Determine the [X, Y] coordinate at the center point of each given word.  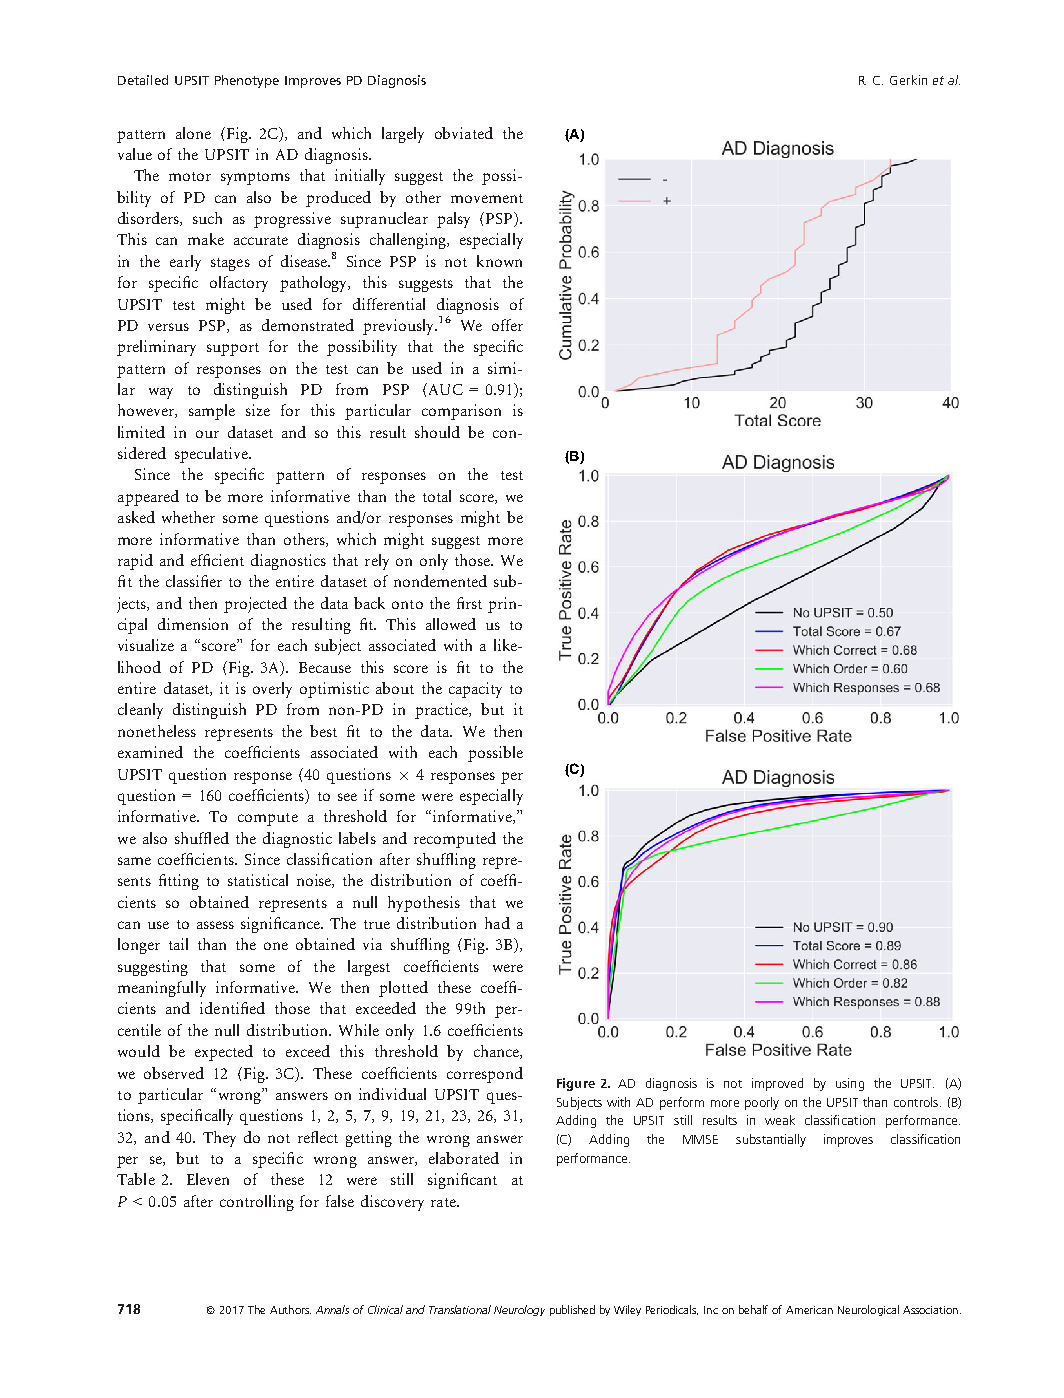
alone [193, 133]
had [497, 923]
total [437, 496]
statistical [258, 880]
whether [188, 517]
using [850, 1084]
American [809, 1310]
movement [487, 198]
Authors [290, 1309]
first [469, 603]
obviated [464, 133]
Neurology [519, 1310]
